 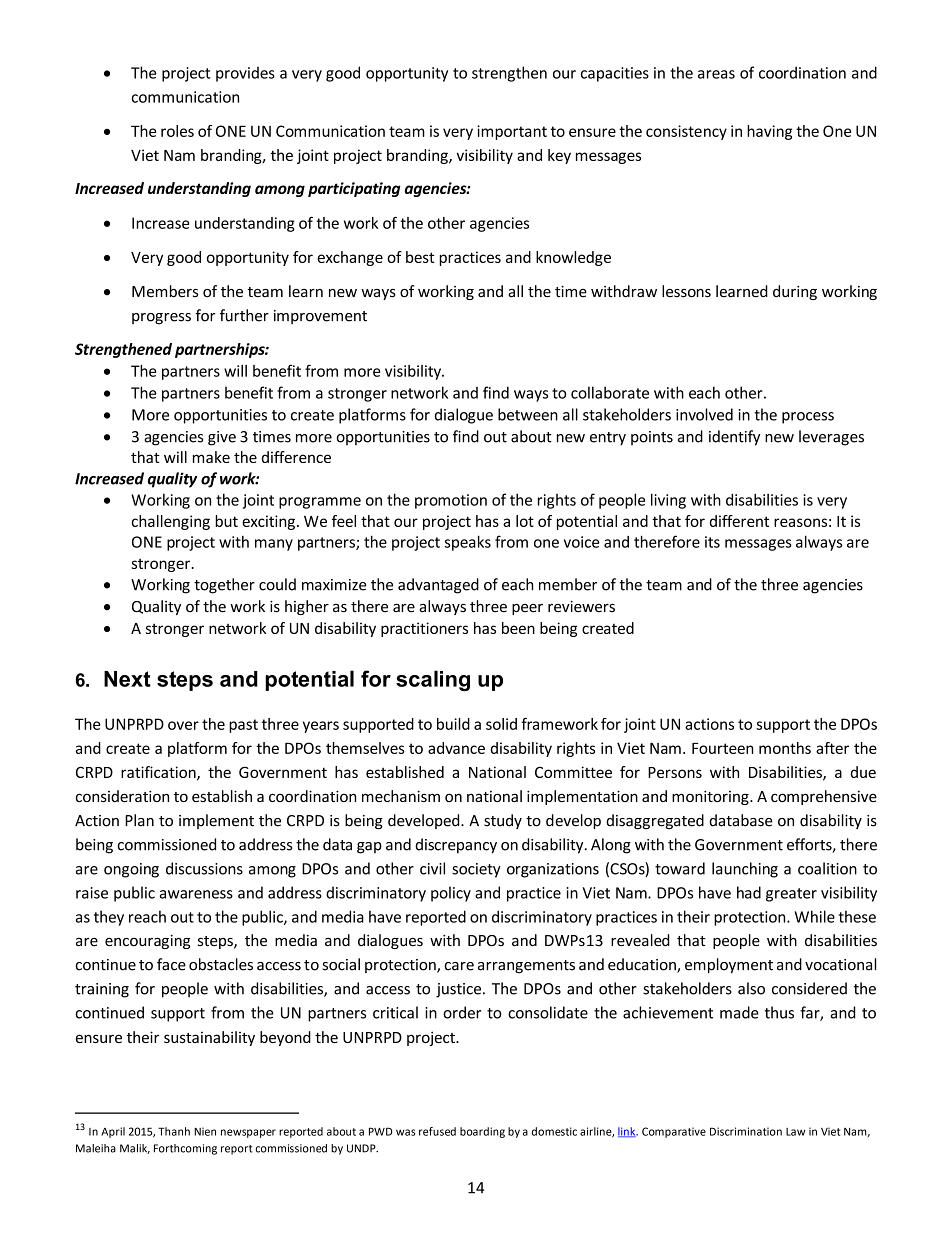 I want to click on having, so click(x=769, y=132).
